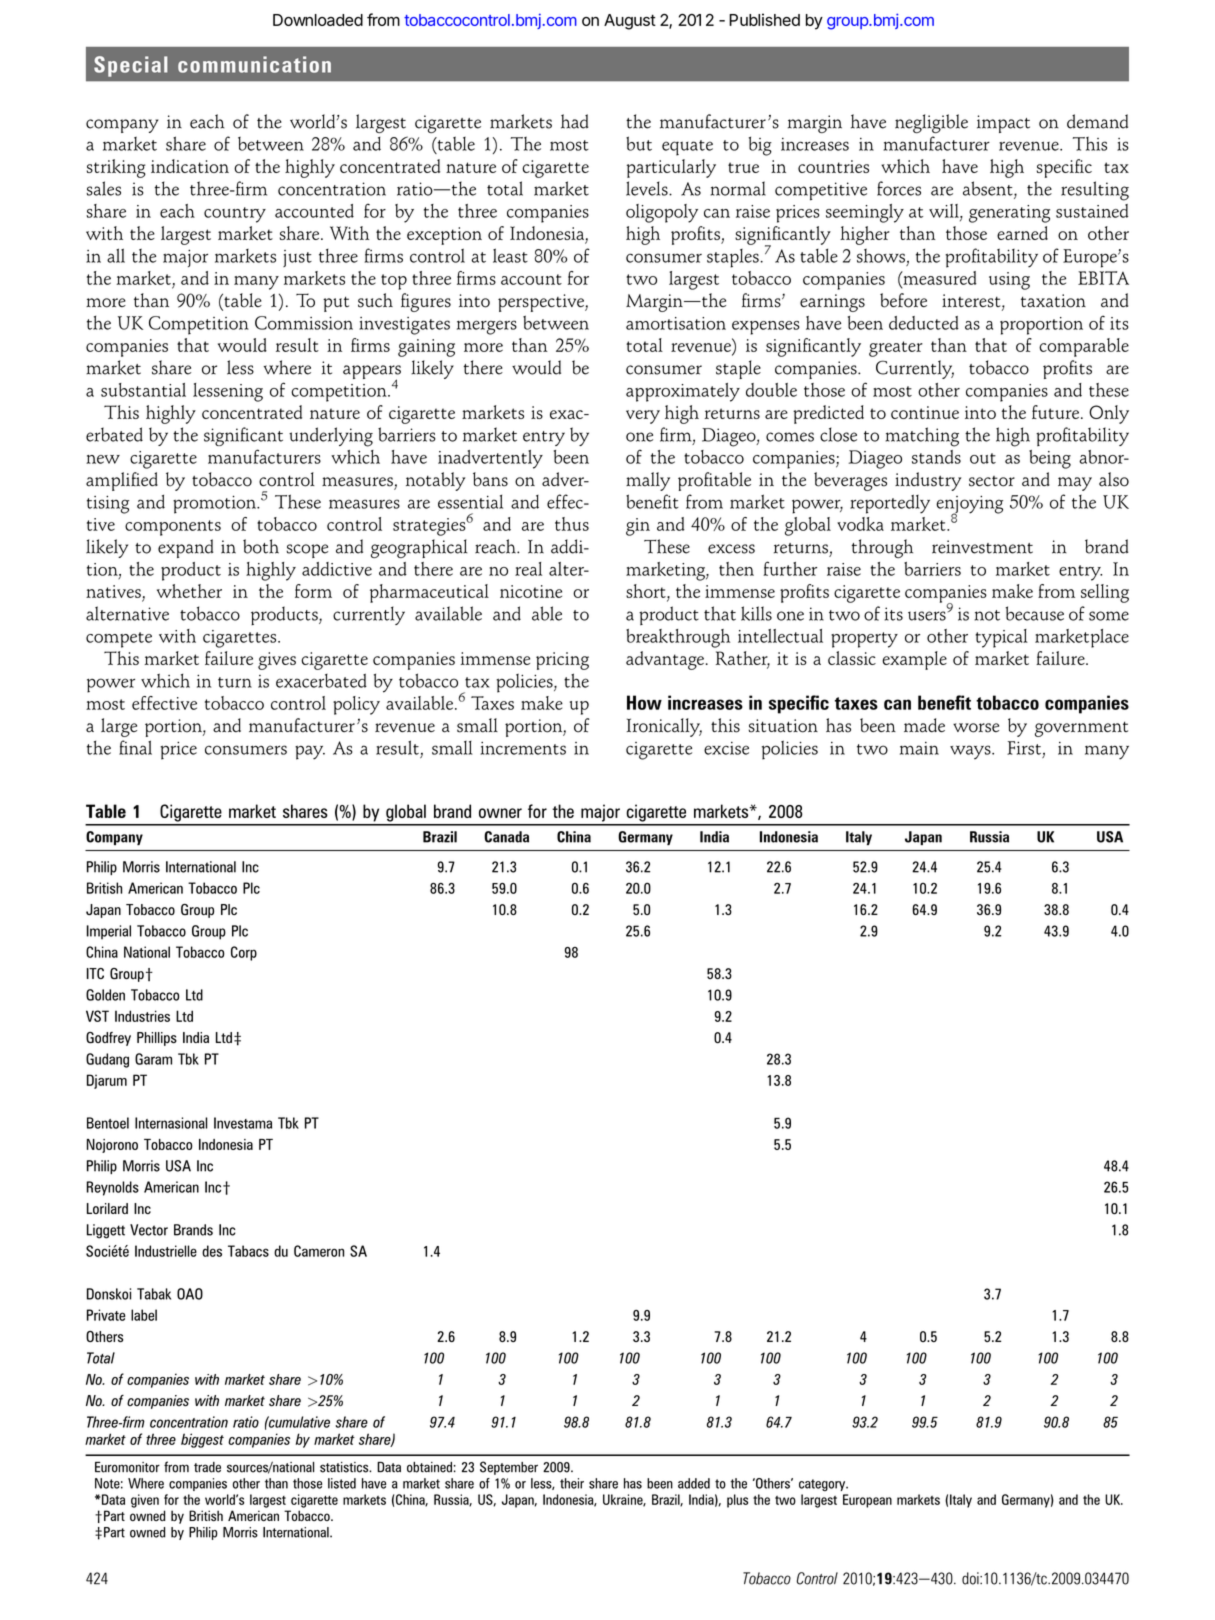 The width and height of the document is (1215, 1620). Describe the element at coordinates (244, 953) in the document. I see `Corp` at that location.
